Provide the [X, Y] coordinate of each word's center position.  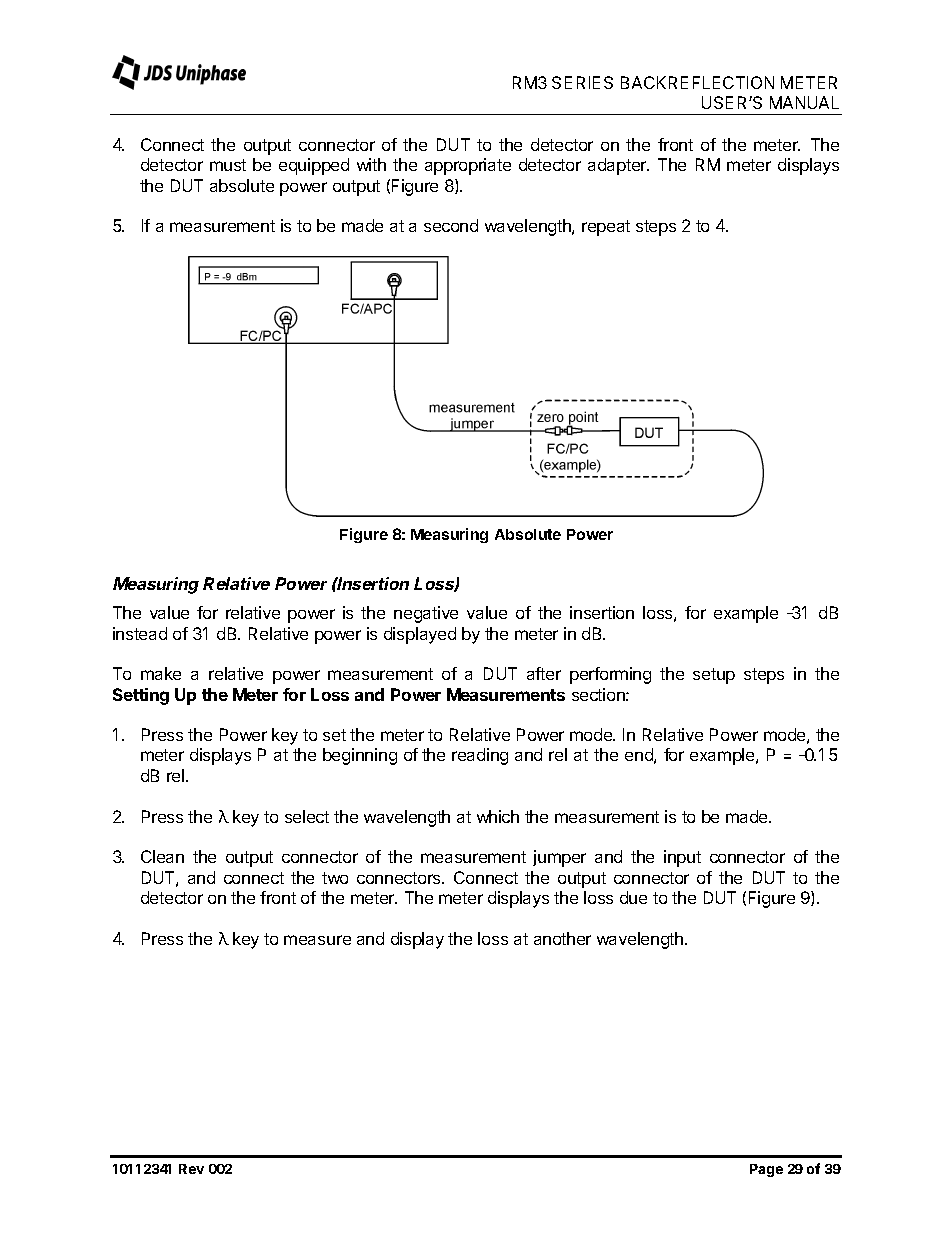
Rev [191, 1169]
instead [140, 633]
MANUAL [804, 102]
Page [766, 1170]
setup [714, 676]
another [562, 938]
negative [426, 614]
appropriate [468, 166]
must [228, 165]
